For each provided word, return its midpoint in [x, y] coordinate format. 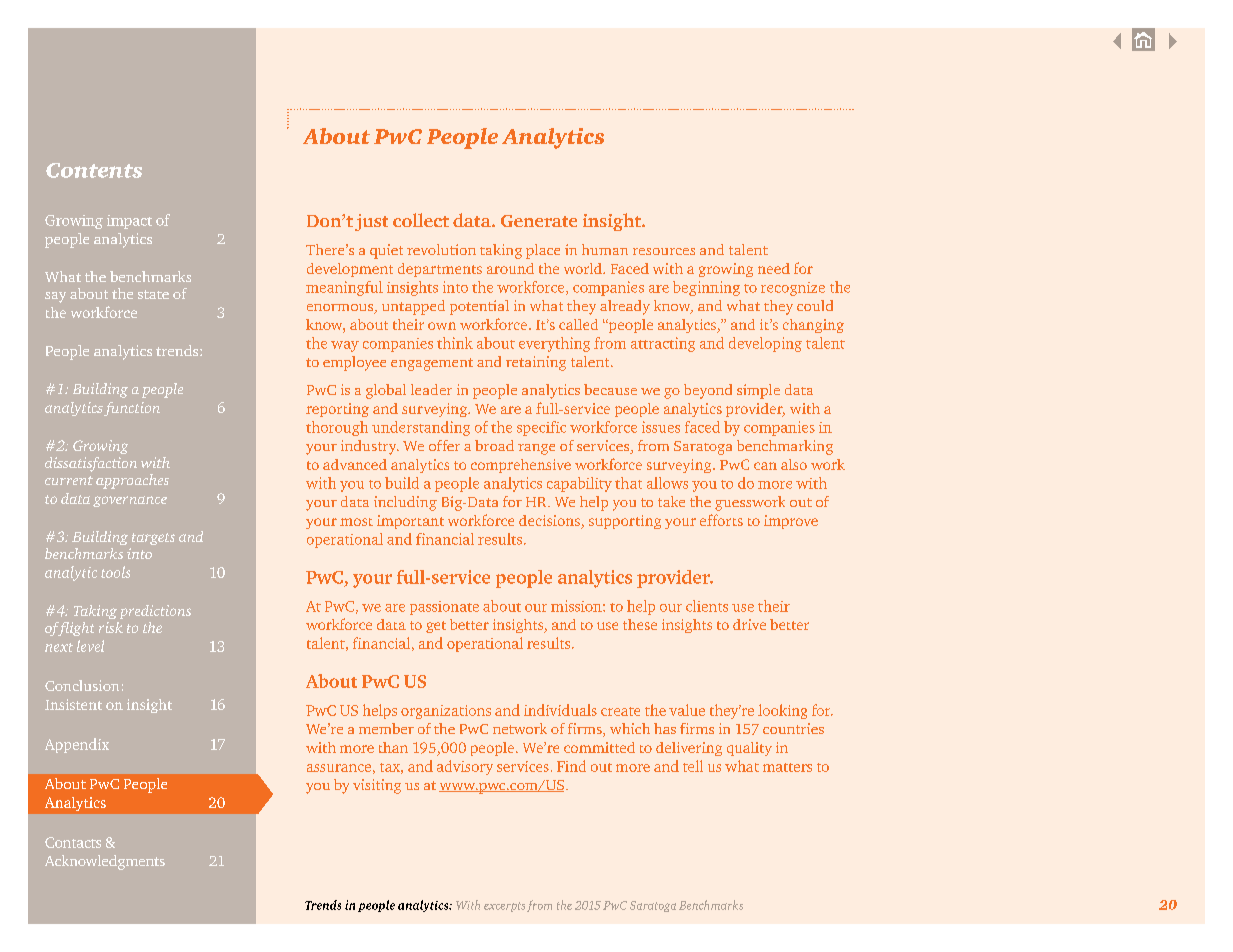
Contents [94, 170]
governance [130, 501]
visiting [377, 786]
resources [664, 251]
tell [693, 766]
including [405, 503]
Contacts [73, 842]
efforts [721, 520]
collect [421, 220]
